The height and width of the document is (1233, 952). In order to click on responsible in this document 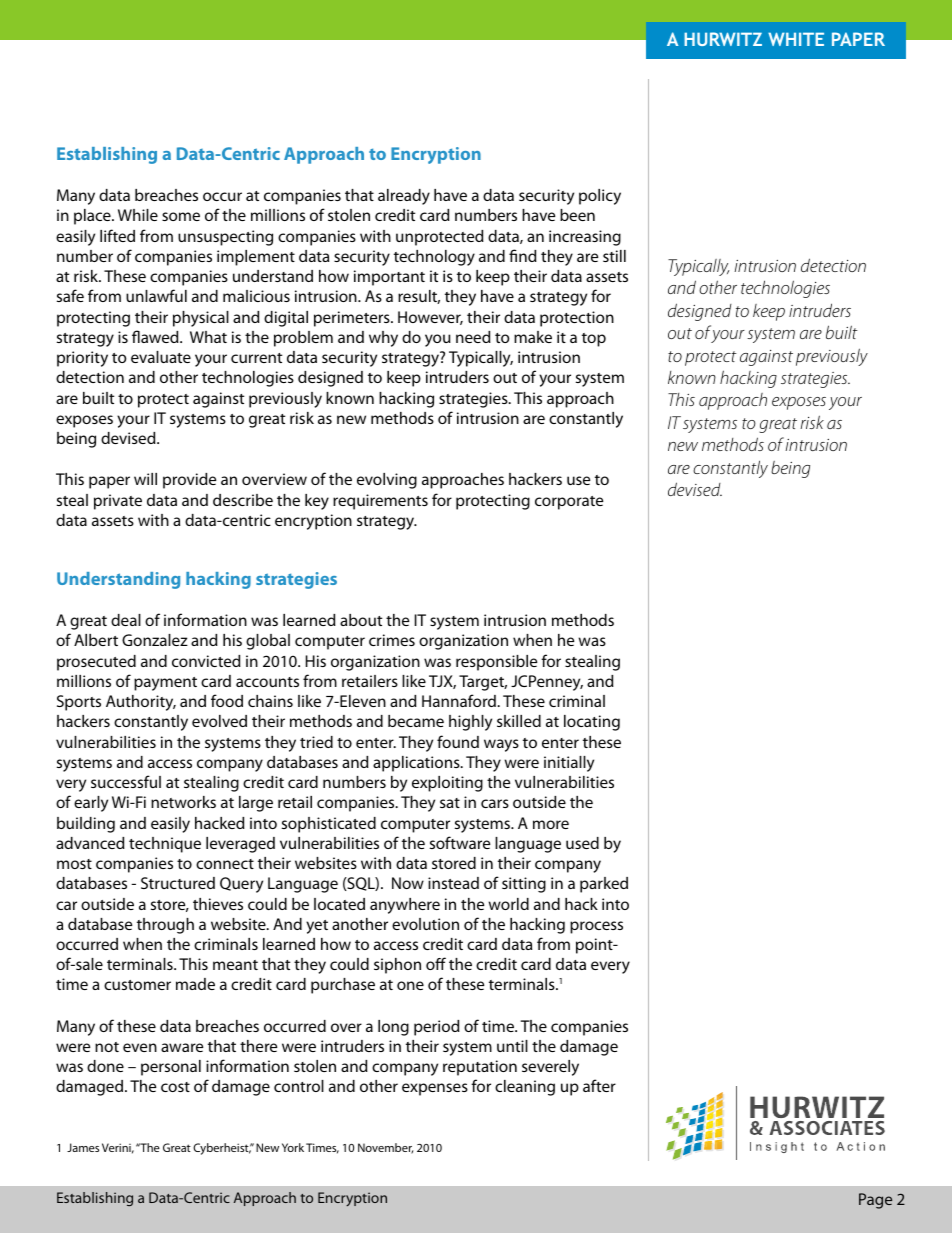, I will do `click(496, 663)`.
